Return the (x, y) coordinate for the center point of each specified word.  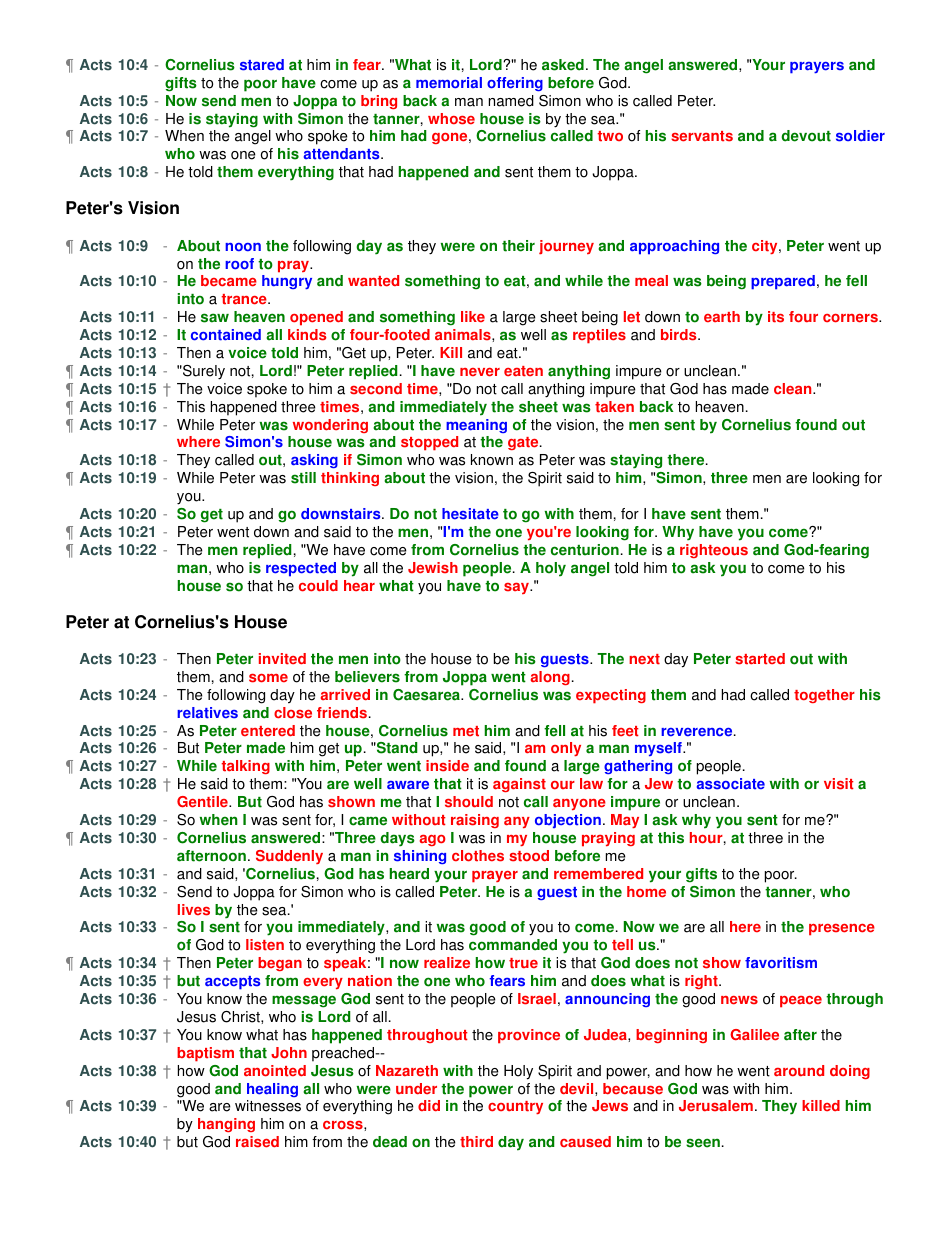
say (518, 588)
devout (806, 136)
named (511, 101)
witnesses (268, 1106)
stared (262, 65)
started (760, 659)
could (318, 586)
